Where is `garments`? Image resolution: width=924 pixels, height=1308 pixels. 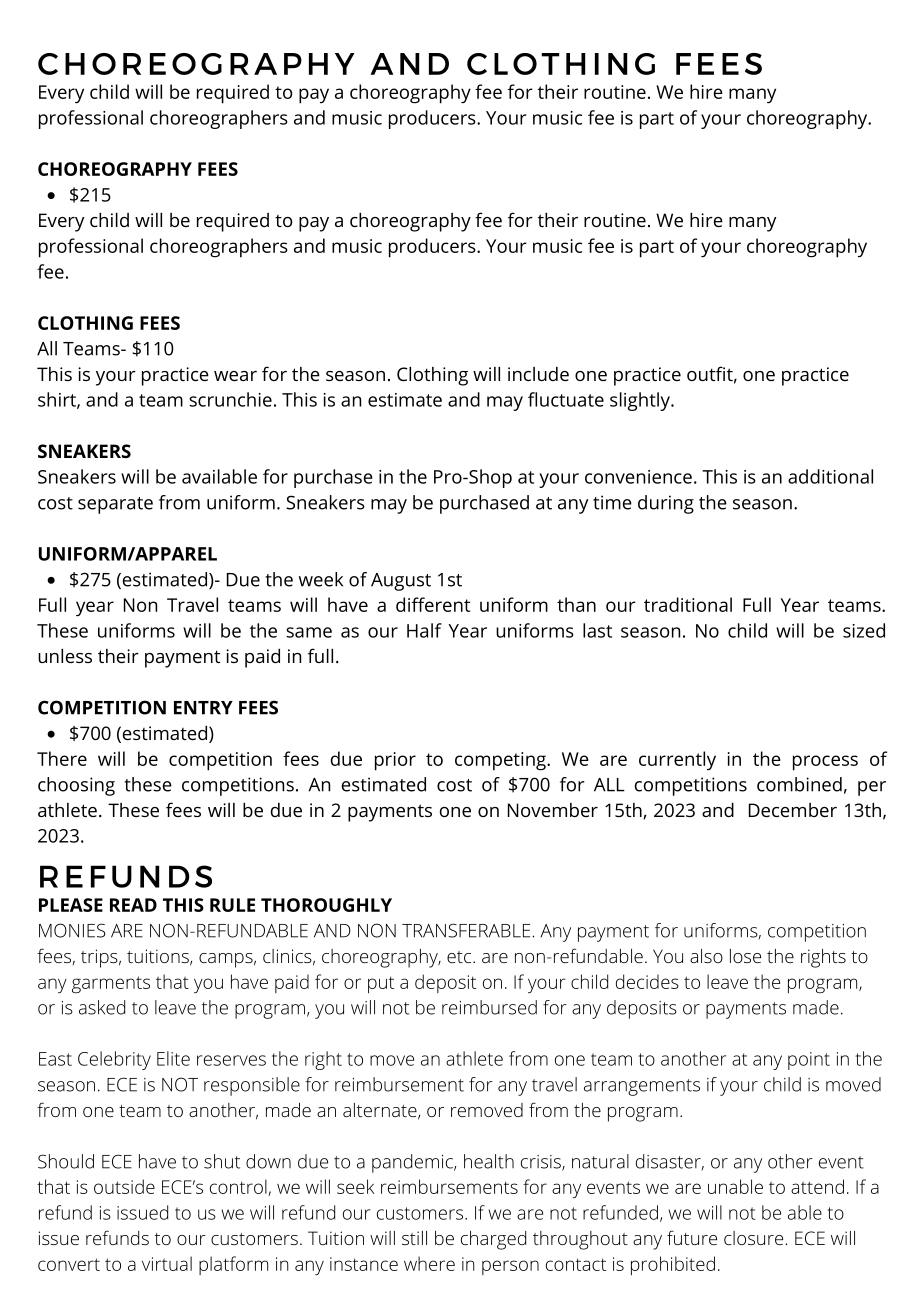
garments is located at coordinates (111, 985).
